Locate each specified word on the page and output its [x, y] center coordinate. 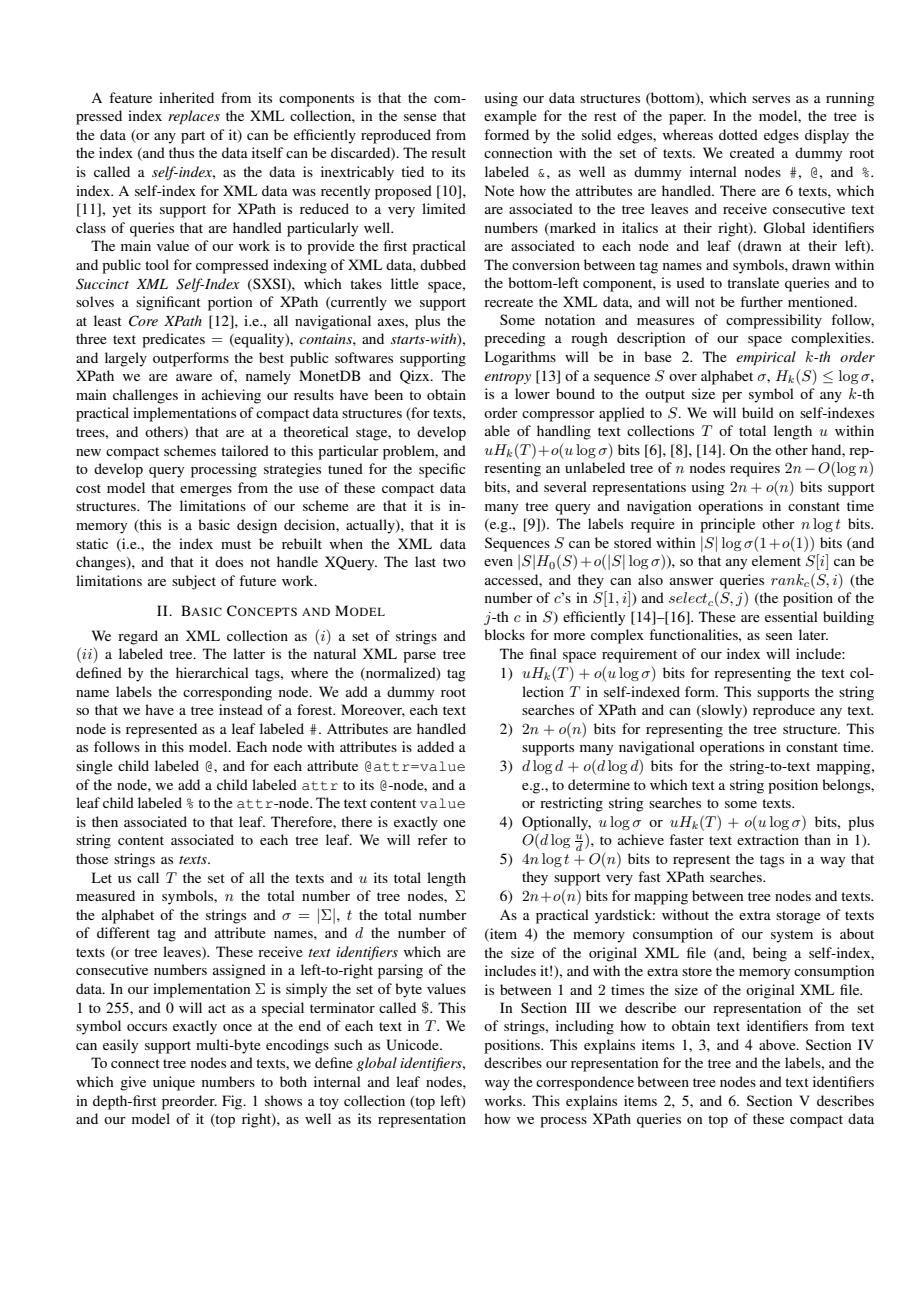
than [817, 839]
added [435, 746]
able [497, 430]
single [94, 767]
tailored [245, 450]
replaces [194, 117]
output [665, 396]
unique [174, 1083]
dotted [738, 134]
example [510, 117]
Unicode [413, 1045]
